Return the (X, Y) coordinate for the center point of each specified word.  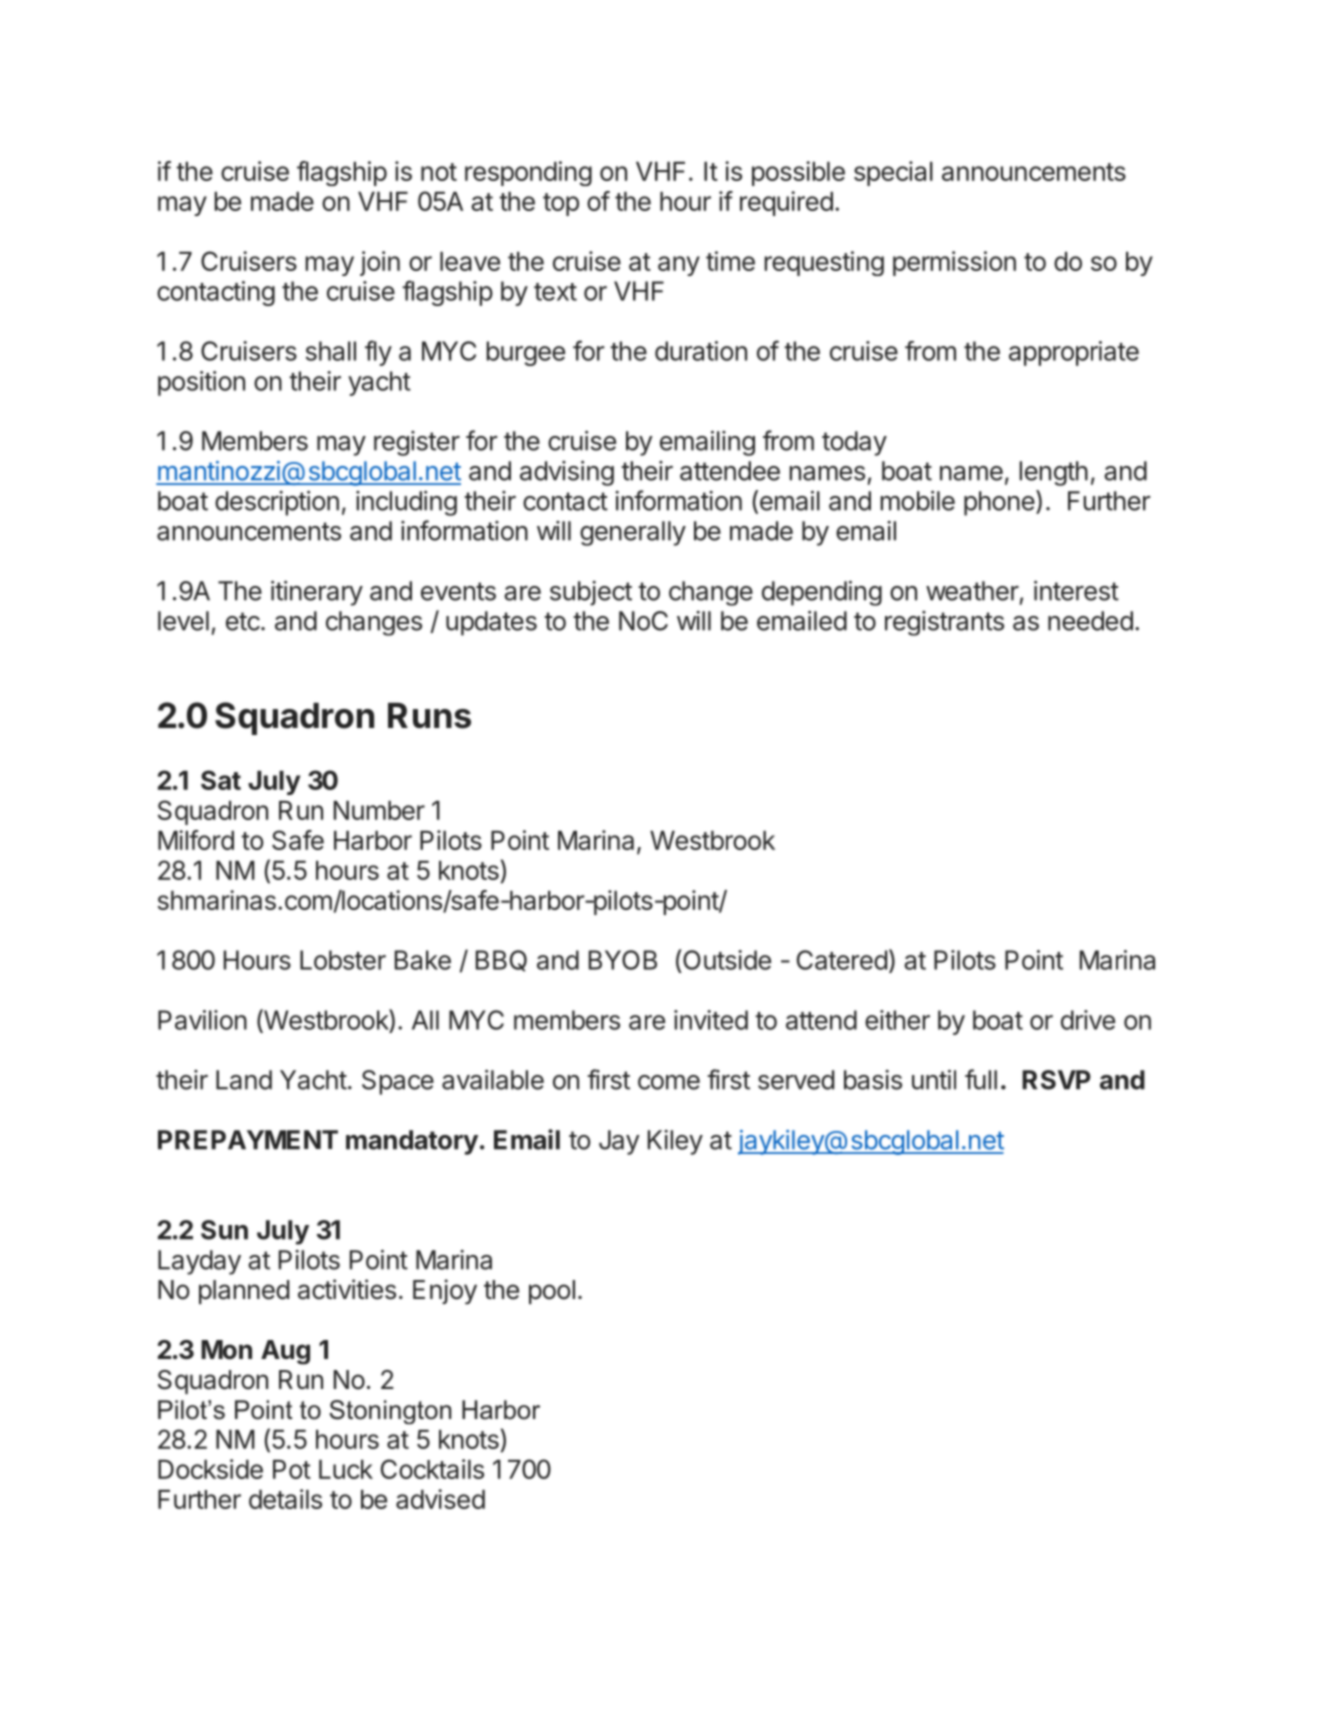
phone (999, 503)
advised (440, 1499)
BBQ (501, 961)
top (561, 204)
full (981, 1079)
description (277, 503)
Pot (292, 1469)
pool (552, 1292)
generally (633, 533)
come (669, 1082)
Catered (842, 960)
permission (954, 263)
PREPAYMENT (248, 1140)
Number (379, 810)
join (380, 263)
